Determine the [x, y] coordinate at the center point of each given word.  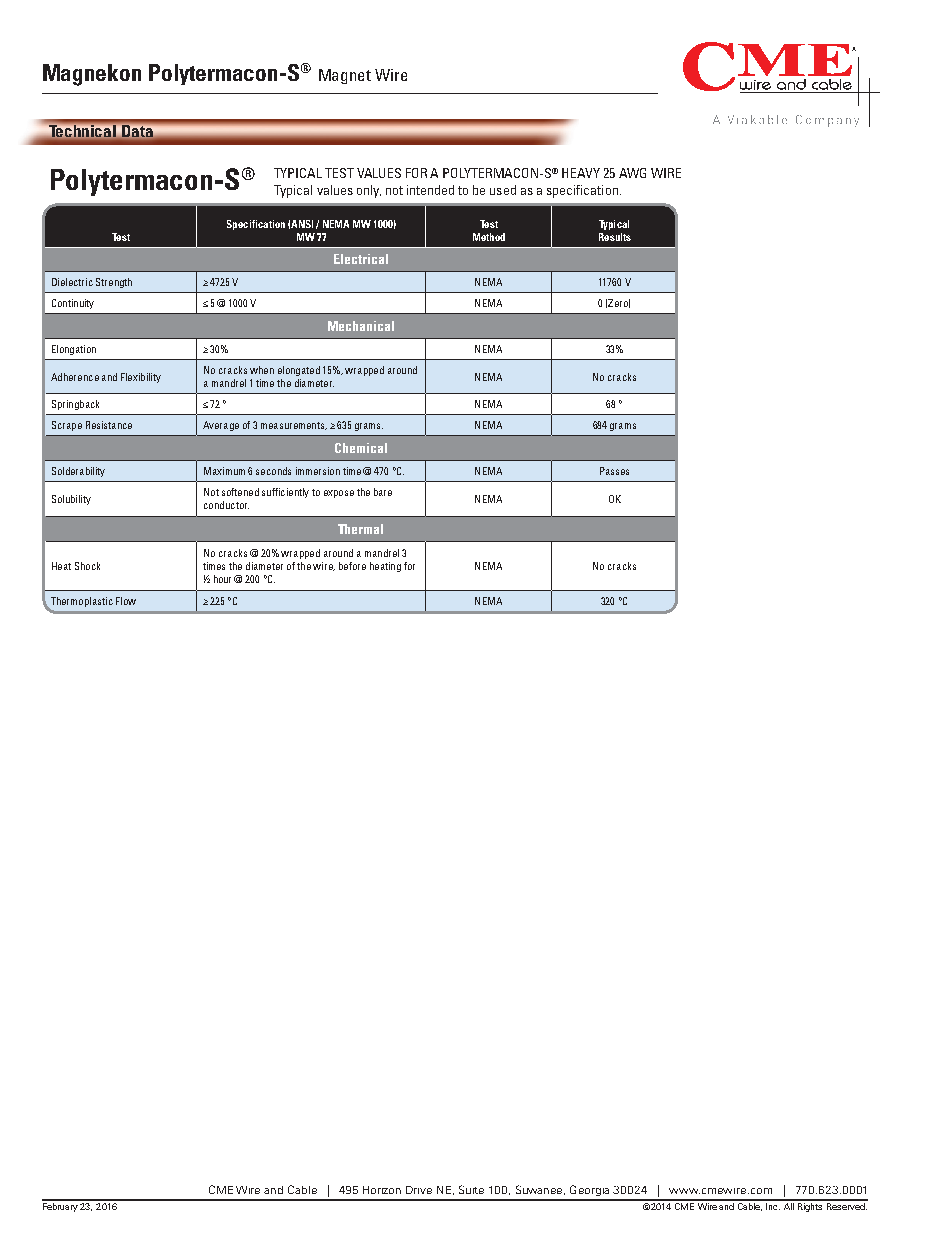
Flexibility [141, 378]
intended [430, 190]
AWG [632, 173]
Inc [772, 1205]
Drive [419, 1190]
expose [339, 494]
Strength [114, 283]
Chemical [361, 448]
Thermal [360, 529]
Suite [471, 1189]
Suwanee [540, 1190]
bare [383, 492]
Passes [614, 471]
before [352, 566]
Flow [126, 601]
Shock [87, 566]
